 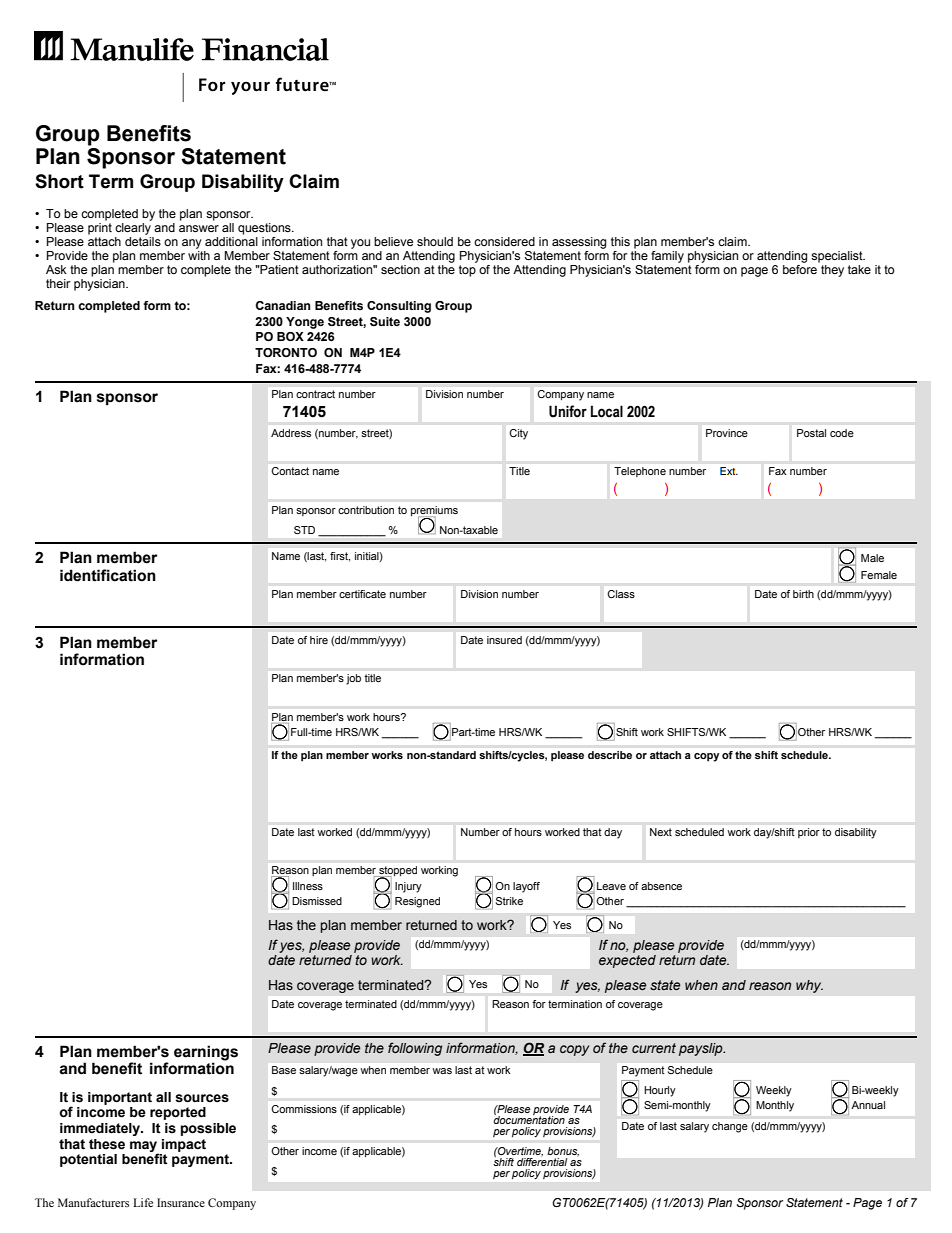 I want to click on may, so click(x=144, y=1147).
